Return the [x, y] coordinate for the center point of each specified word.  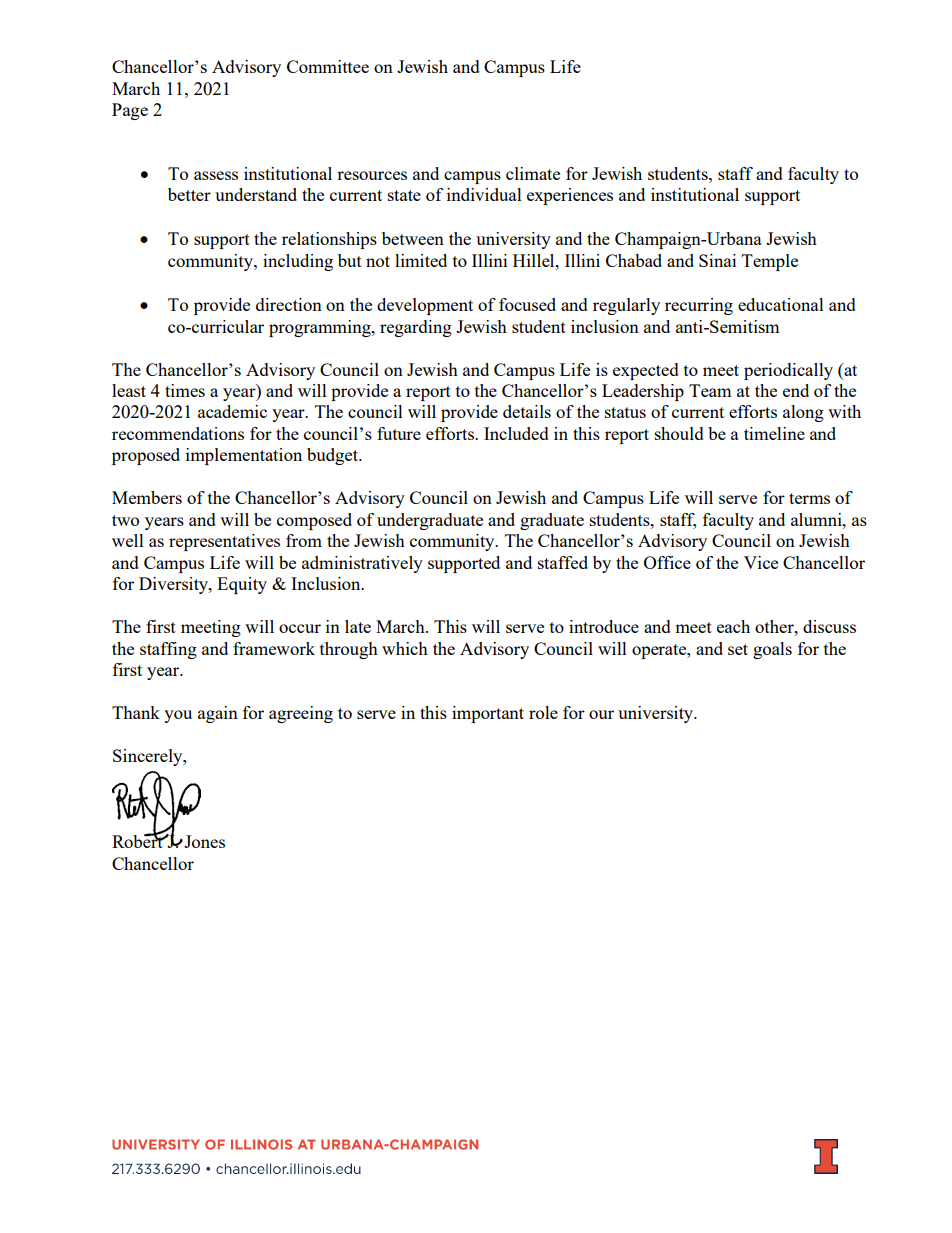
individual [484, 194]
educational [781, 304]
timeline [774, 433]
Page [130, 111]
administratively [362, 564]
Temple [770, 262]
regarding [416, 328]
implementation [244, 456]
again [218, 714]
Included [516, 433]
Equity [242, 585]
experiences [570, 196]
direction [289, 304]
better [189, 194]
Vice [761, 562]
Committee [328, 66]
